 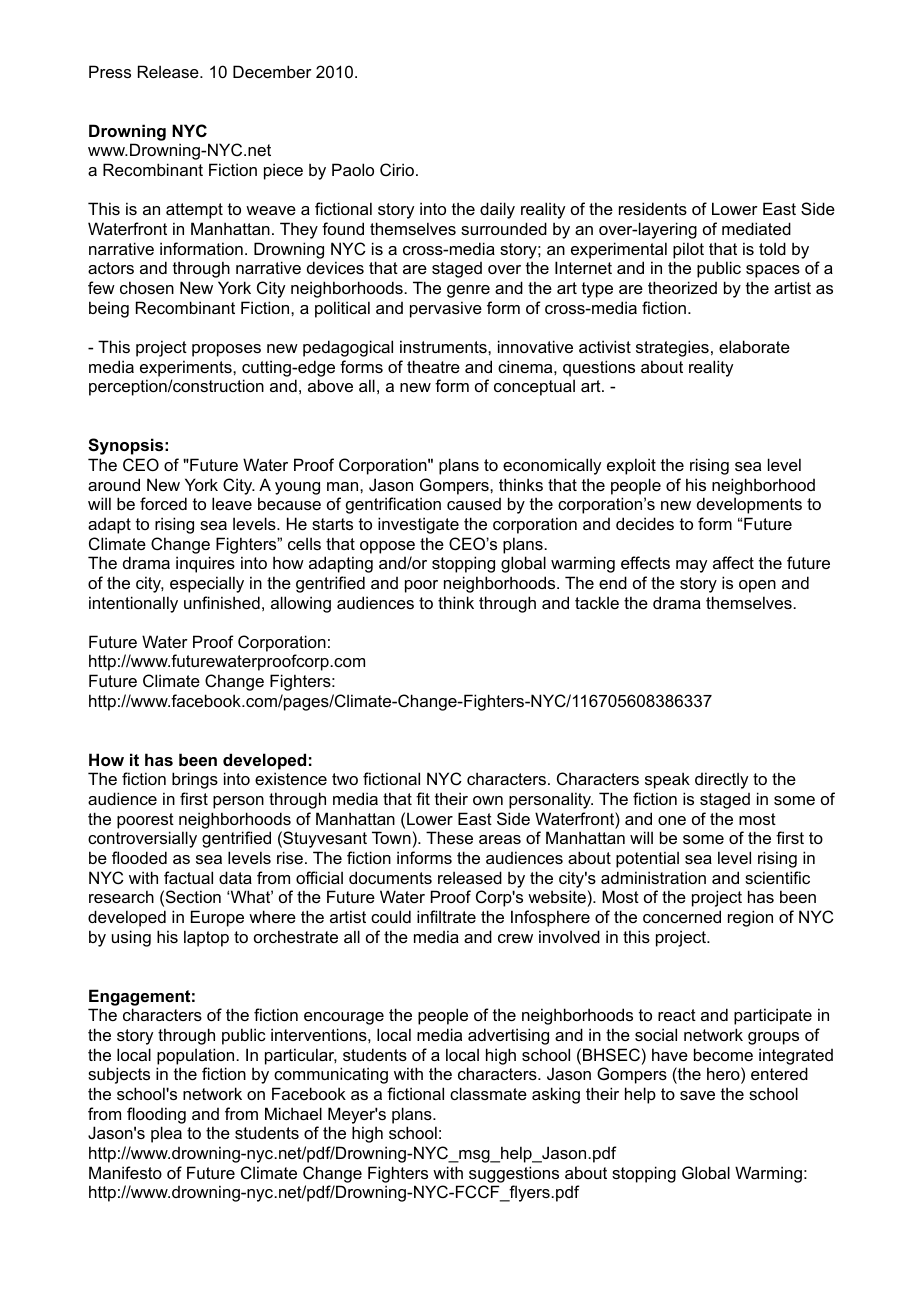 What do you see at coordinates (697, 1095) in the screenshot?
I see `save` at bounding box center [697, 1095].
